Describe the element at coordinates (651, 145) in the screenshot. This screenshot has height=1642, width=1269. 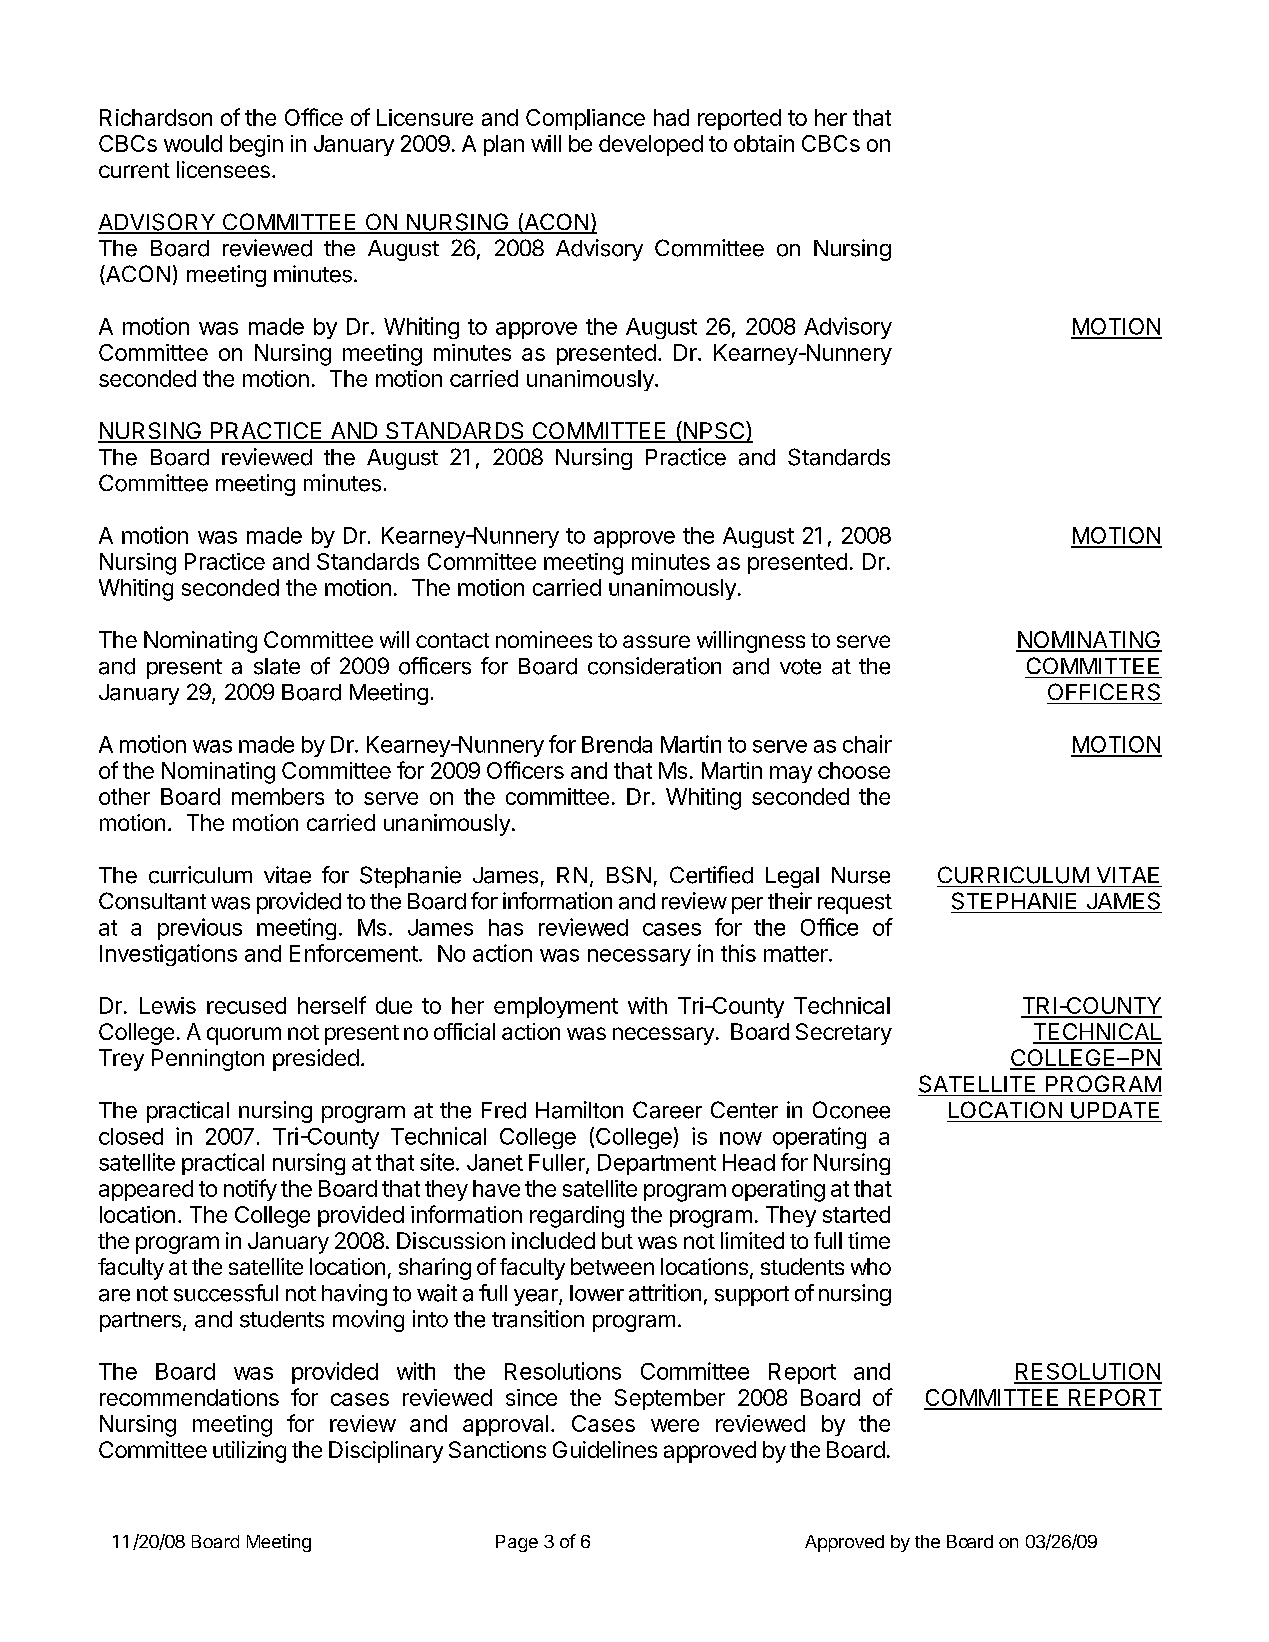
I see `developed` at that location.
